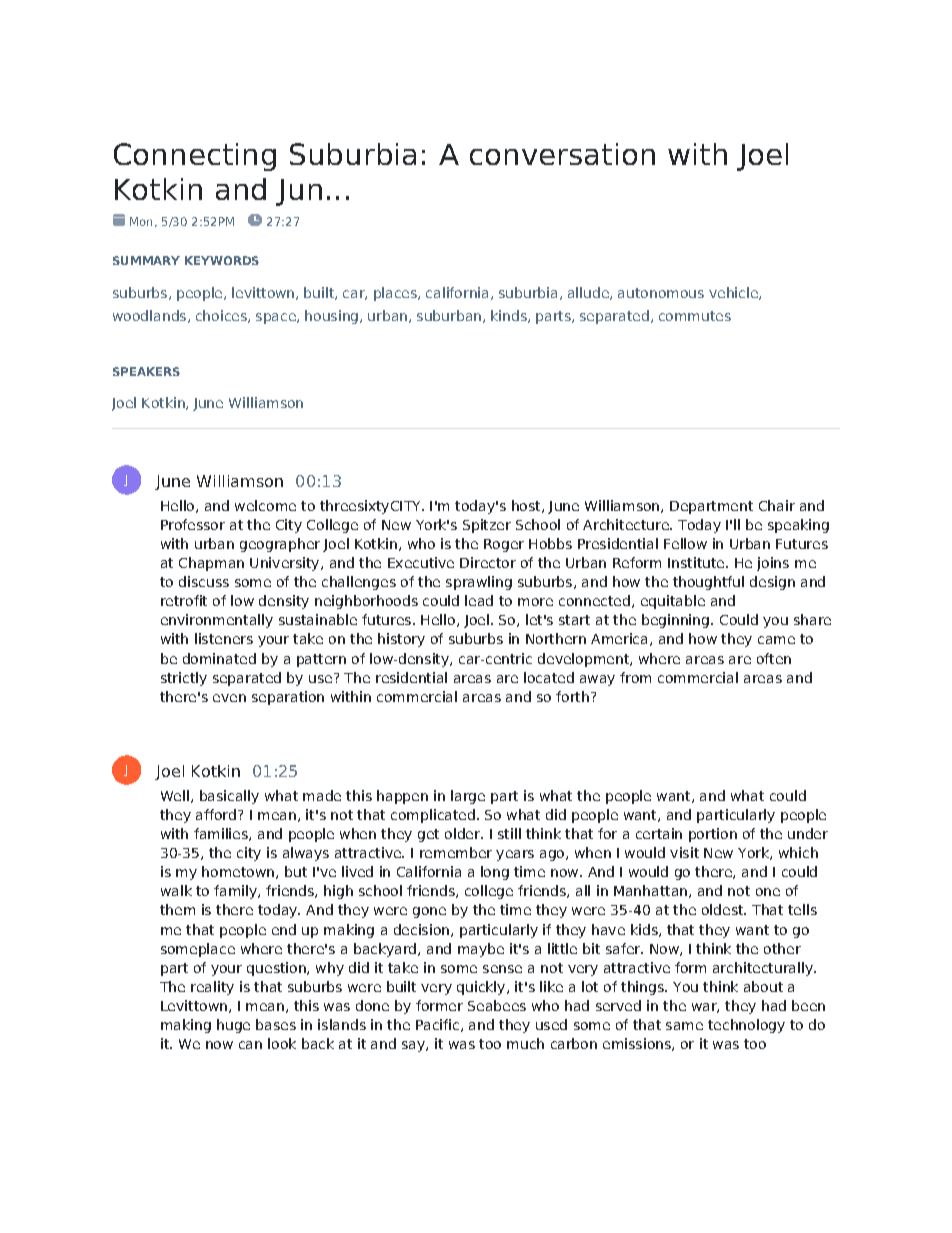  Describe the element at coordinates (233, 1026) in the page. I see `huge` at that location.
